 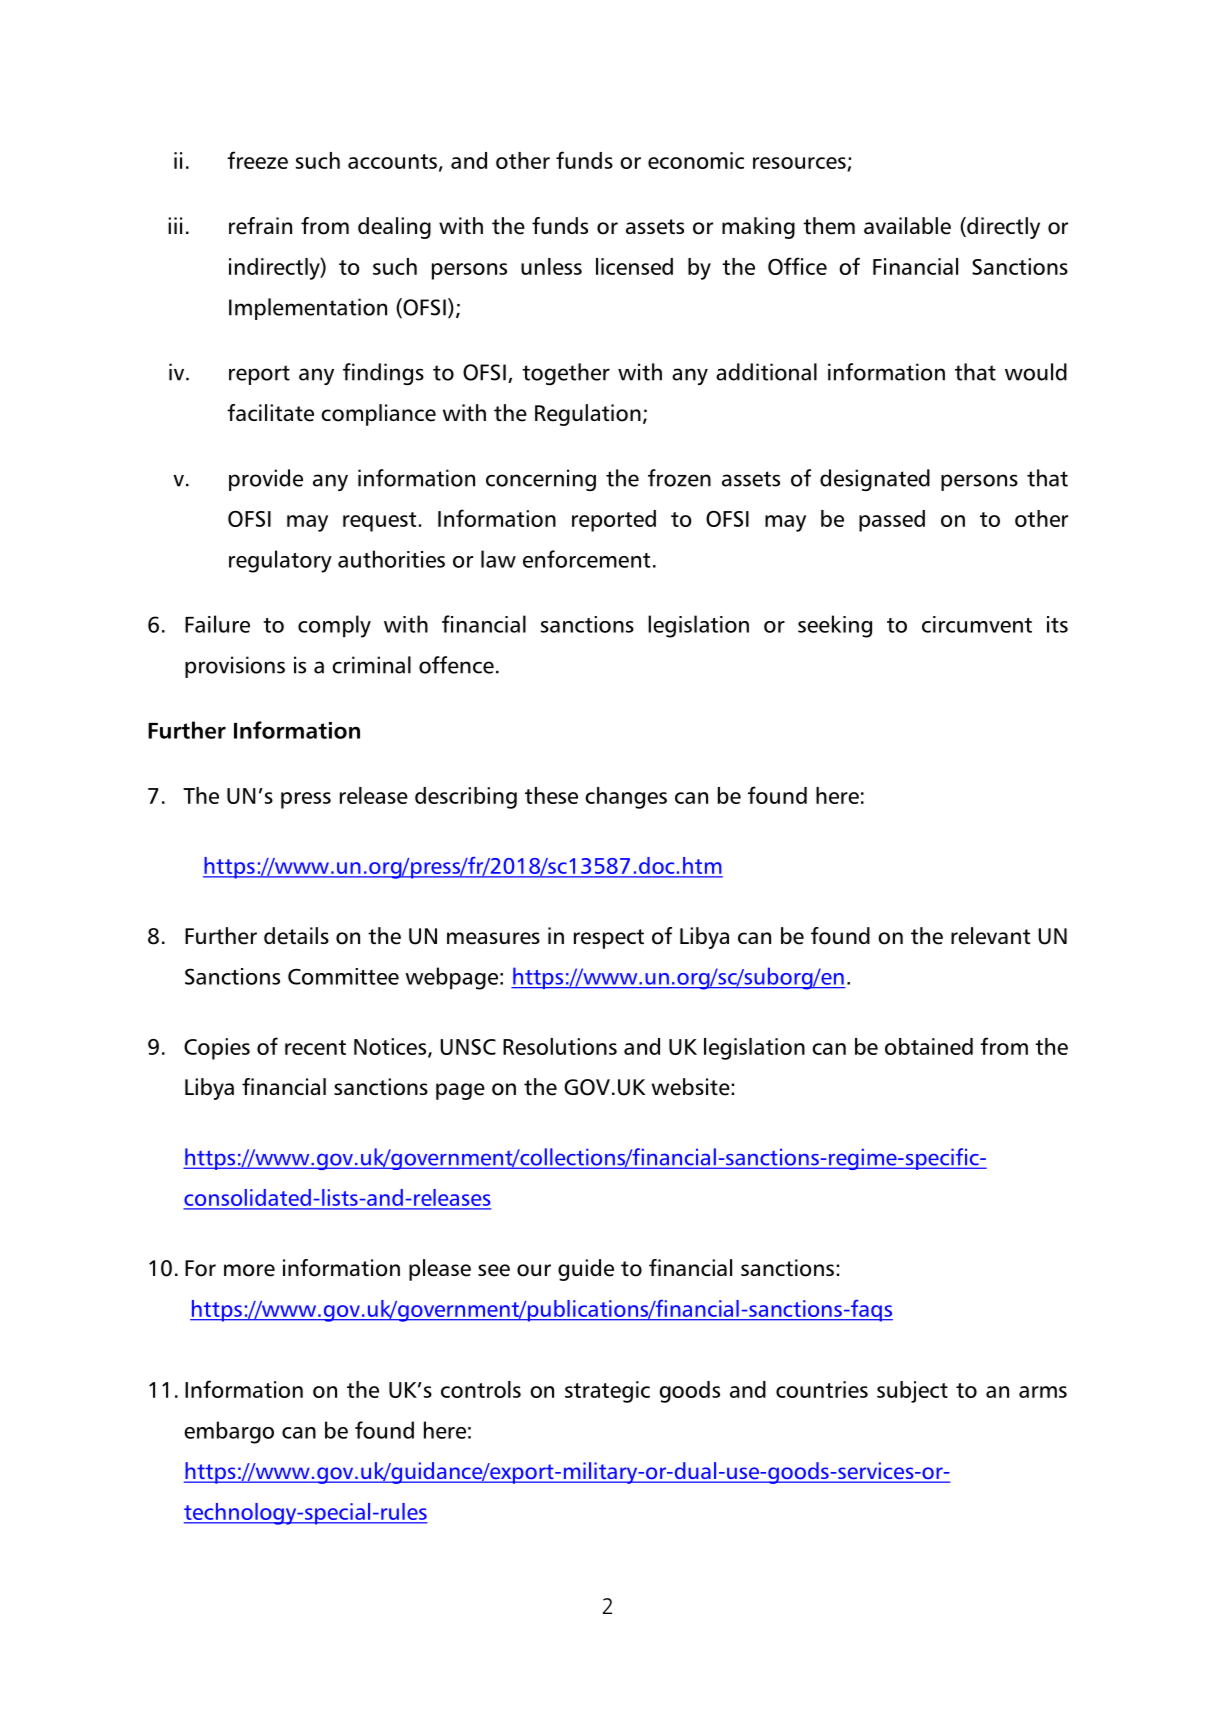 I want to click on changes, so click(x=626, y=798).
